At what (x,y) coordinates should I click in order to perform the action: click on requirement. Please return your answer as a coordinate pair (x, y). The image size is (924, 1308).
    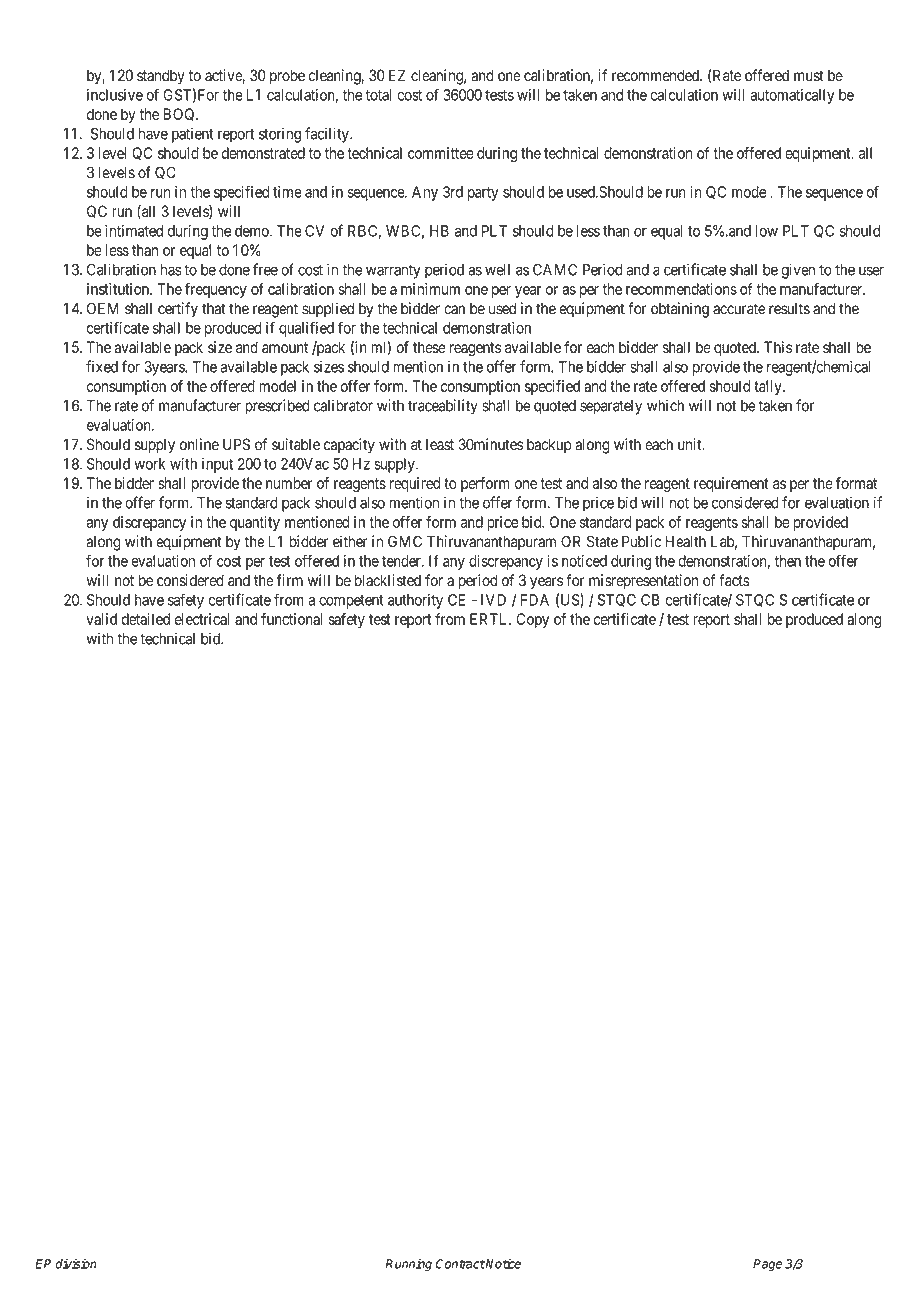
    Looking at the image, I should click on (731, 484).
